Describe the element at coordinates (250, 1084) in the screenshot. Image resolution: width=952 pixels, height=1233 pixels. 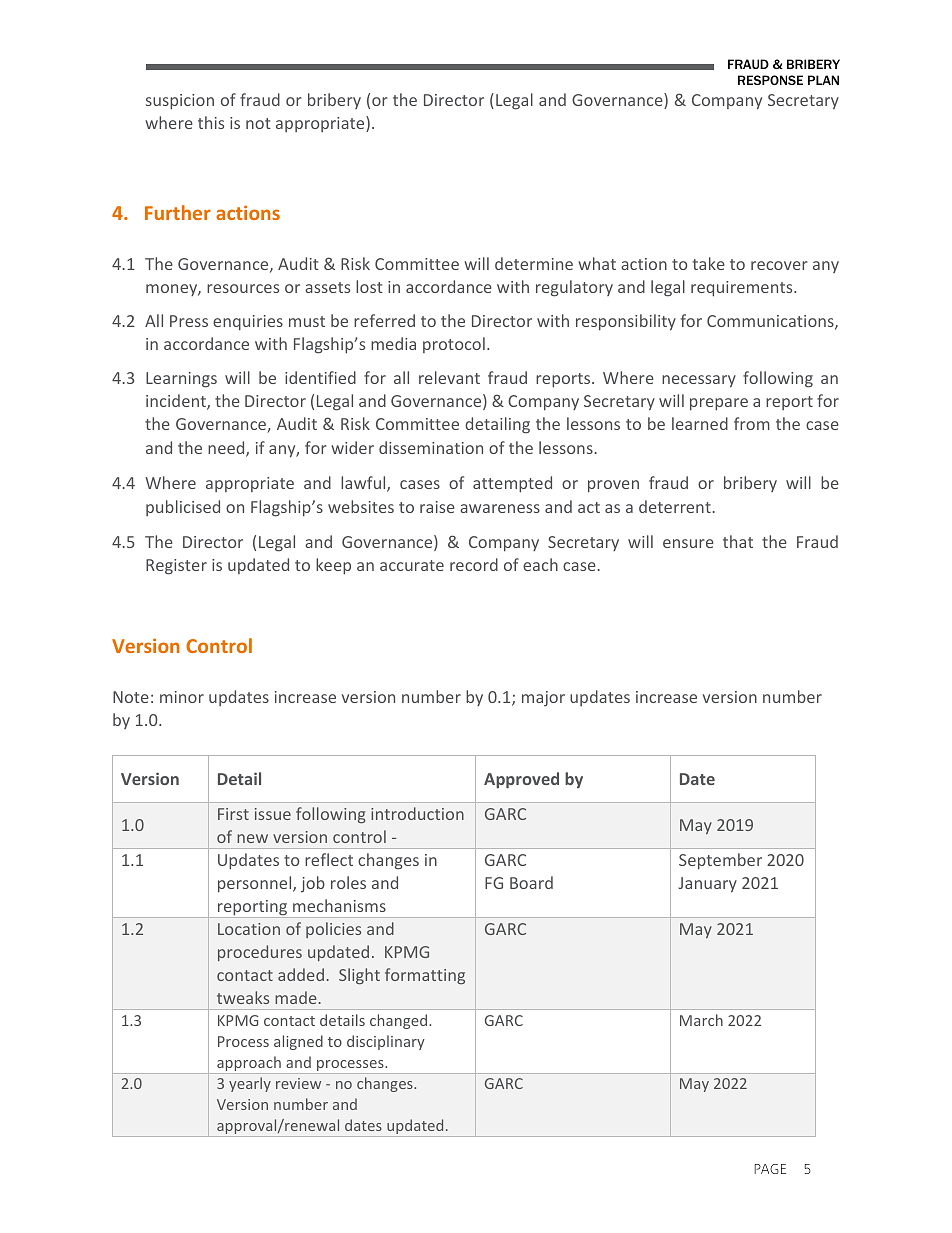
I see `yearly` at that location.
